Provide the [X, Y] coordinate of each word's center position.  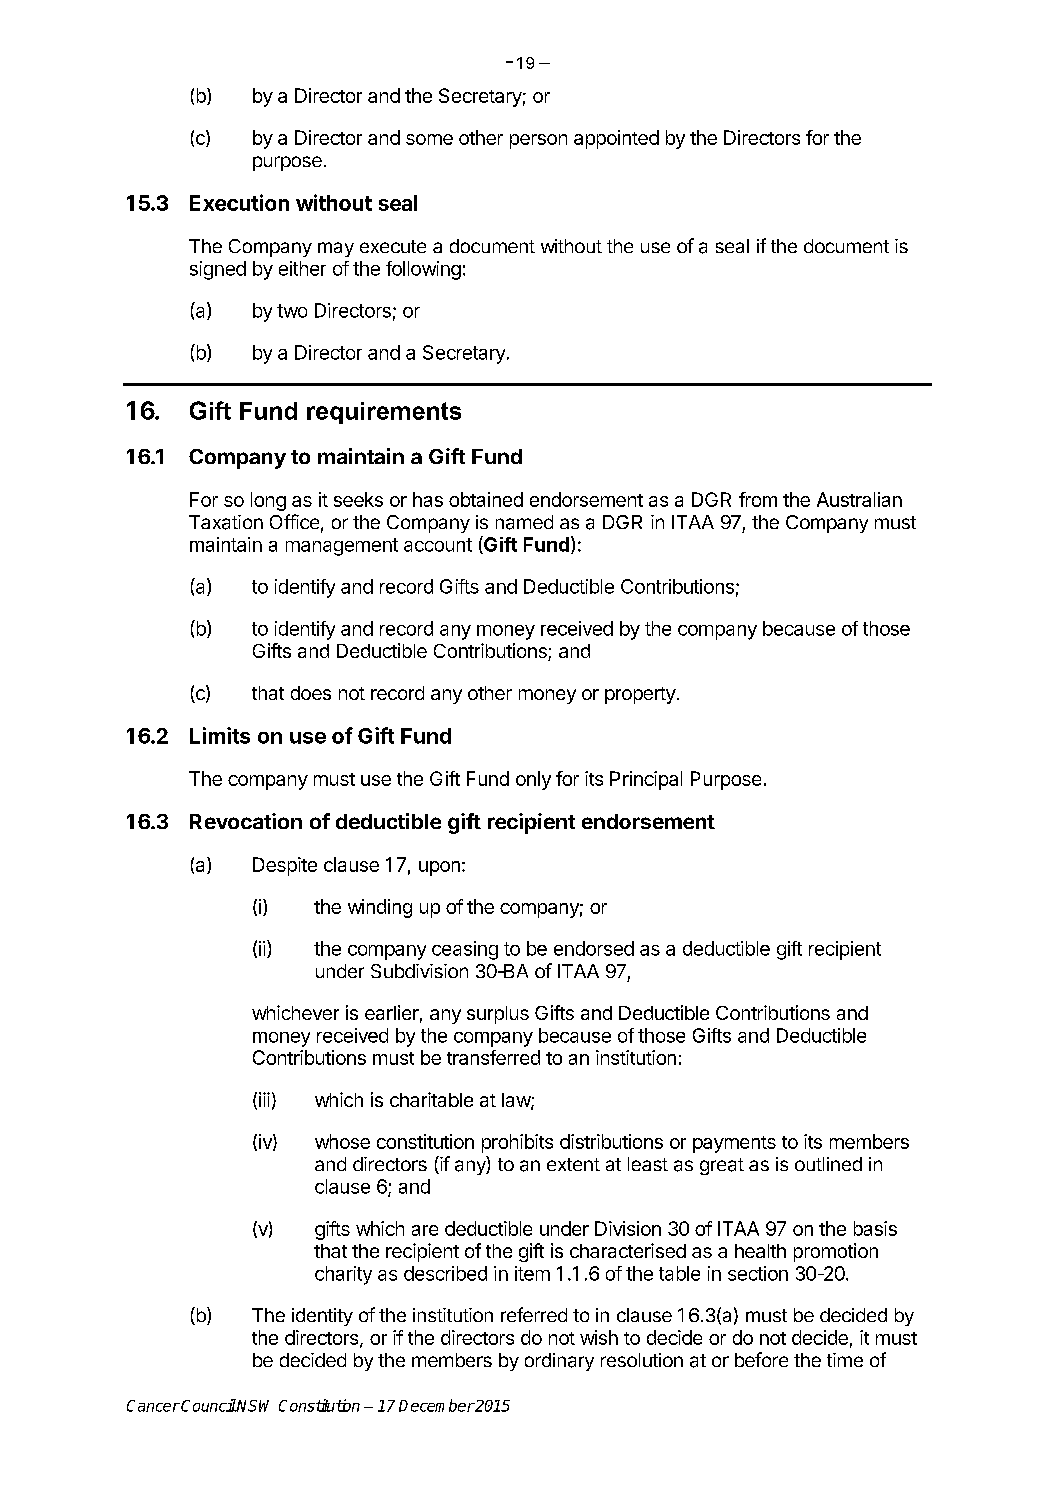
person [538, 141]
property [640, 695]
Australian [859, 499]
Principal [646, 780]
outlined [828, 1164]
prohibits [517, 1143]
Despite [285, 866]
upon [439, 868]
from [758, 499]
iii [264, 1099]
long [268, 501]
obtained [486, 499]
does [311, 693]
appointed [616, 139]
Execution [239, 202]
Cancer [153, 1406]
